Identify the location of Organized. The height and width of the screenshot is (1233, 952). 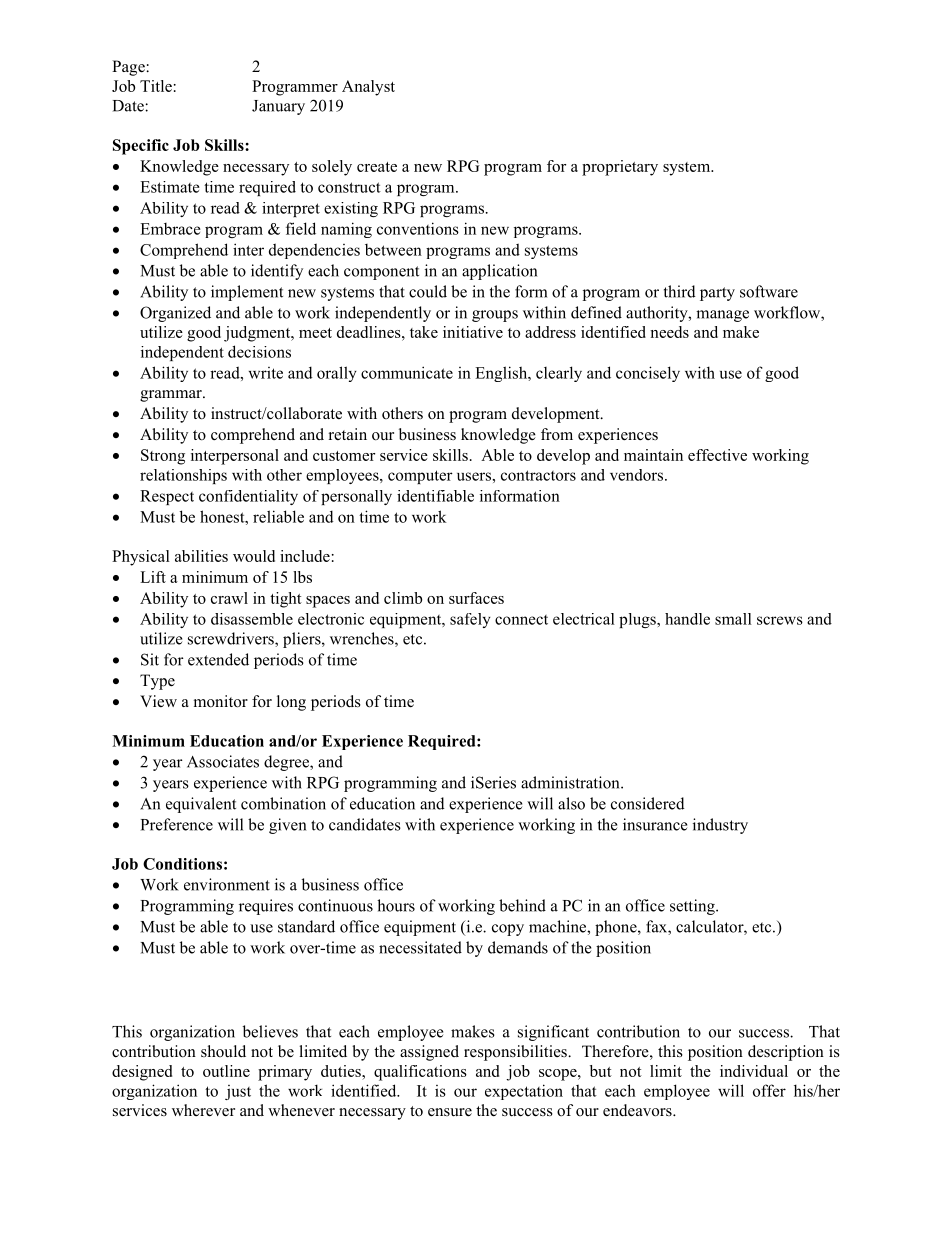
(175, 314).
